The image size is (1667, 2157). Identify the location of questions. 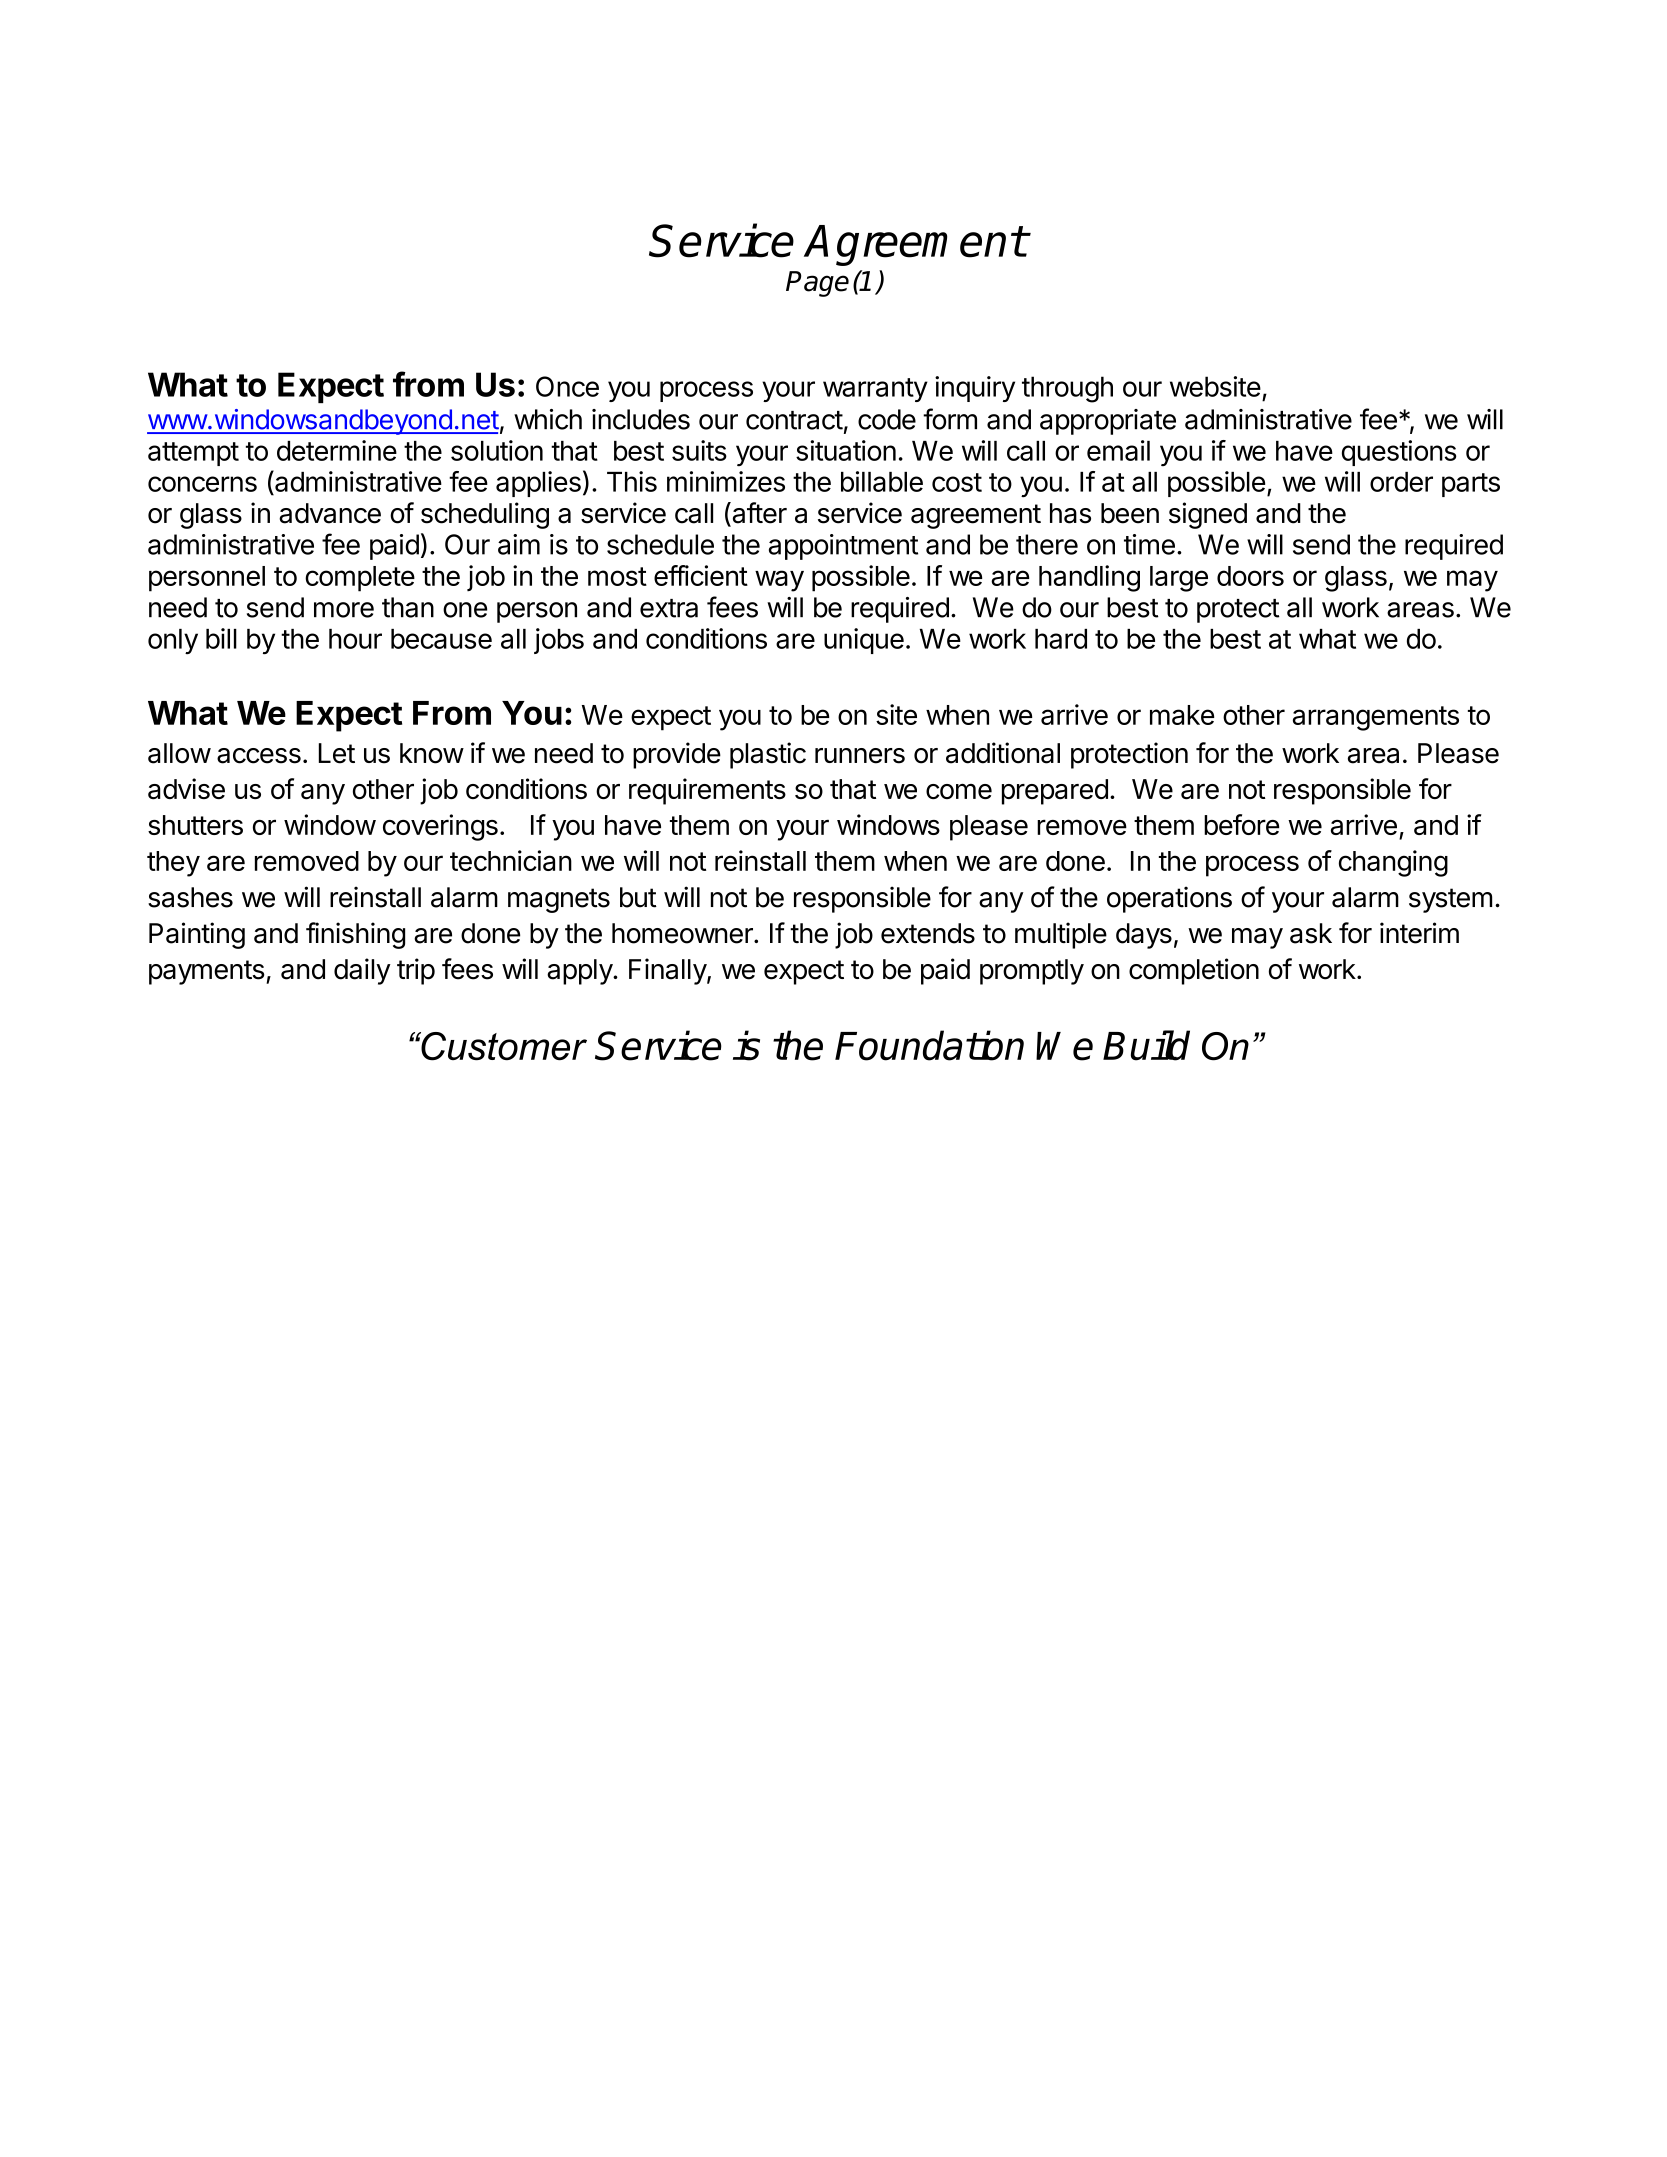
(1399, 453).
